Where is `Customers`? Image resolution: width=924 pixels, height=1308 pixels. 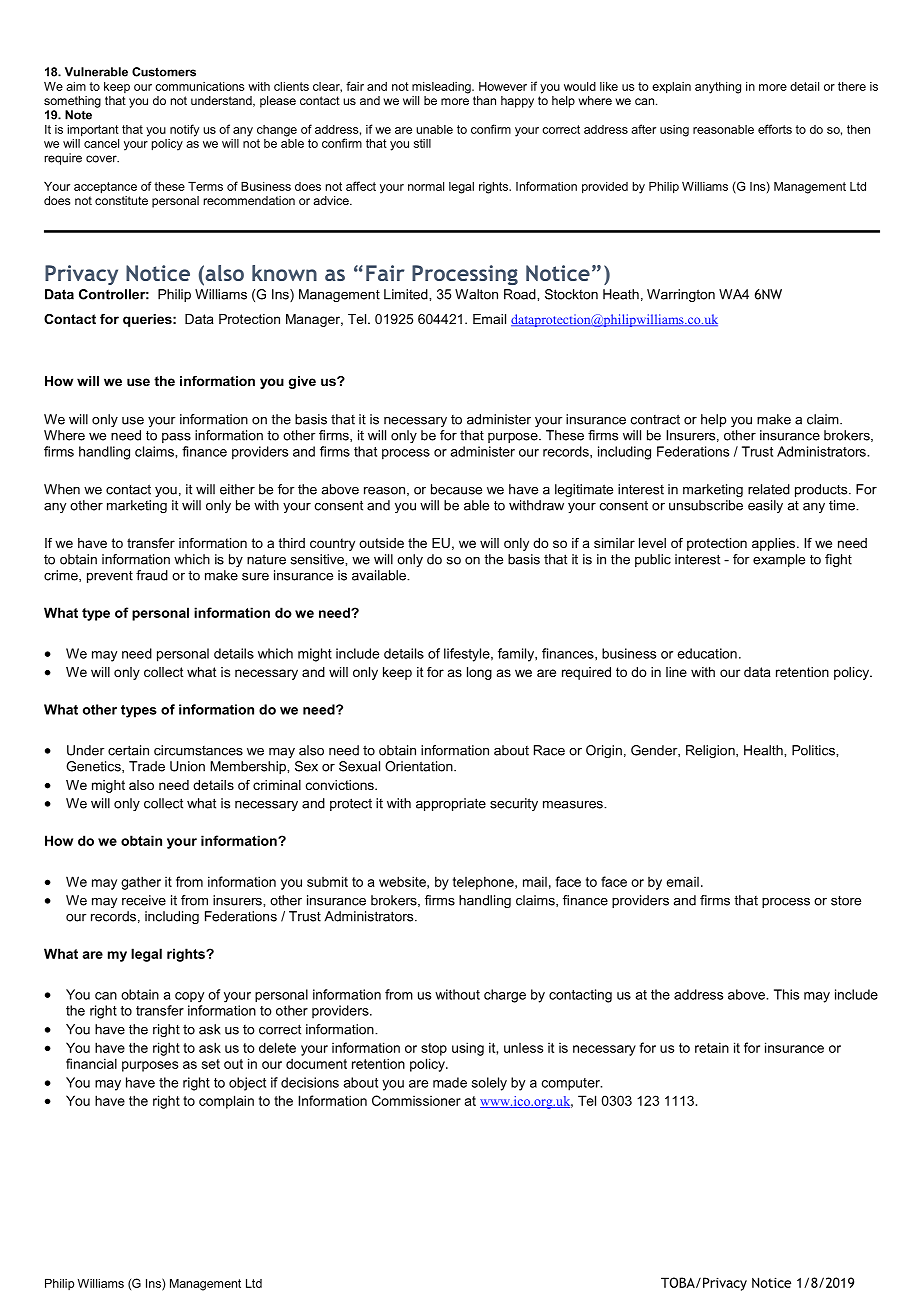
Customers is located at coordinates (164, 72).
